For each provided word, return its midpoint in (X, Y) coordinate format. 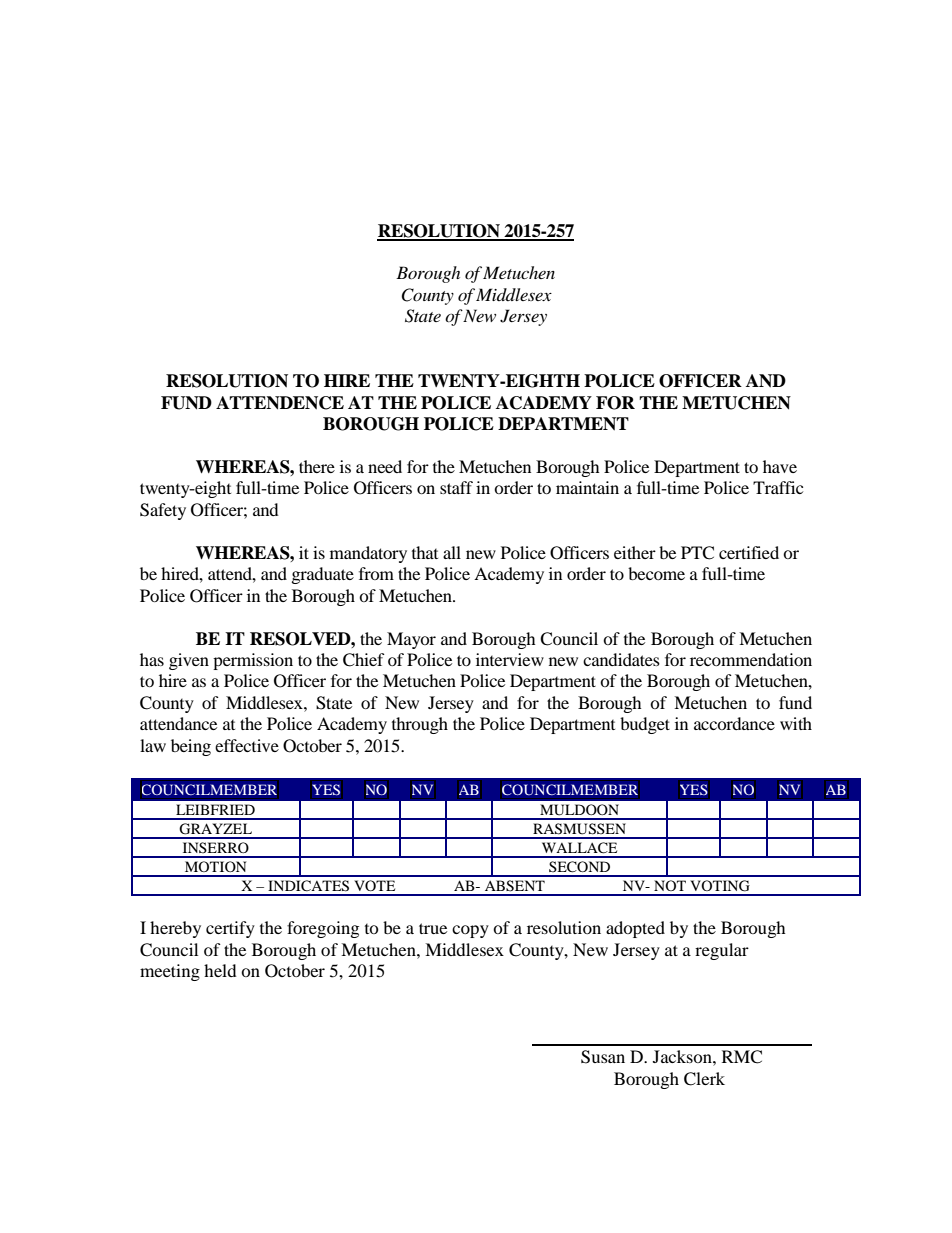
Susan (603, 1057)
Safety (163, 511)
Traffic (778, 487)
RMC (742, 1057)
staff (456, 487)
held (220, 970)
